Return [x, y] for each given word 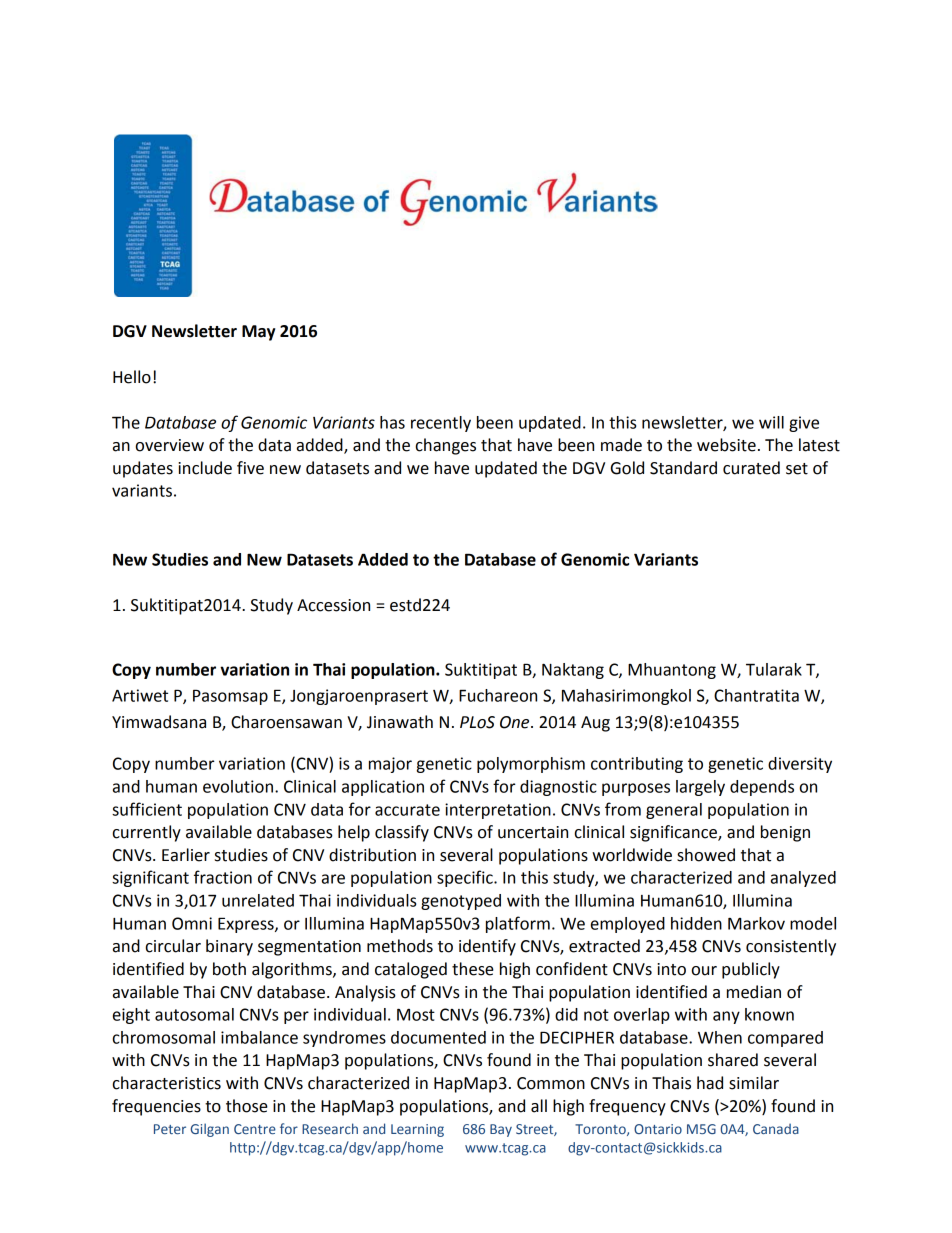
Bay [501, 1130]
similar [754, 1083]
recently [441, 424]
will [771, 422]
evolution [238, 786]
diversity [800, 765]
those [247, 1106]
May [258, 333]
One [516, 722]
